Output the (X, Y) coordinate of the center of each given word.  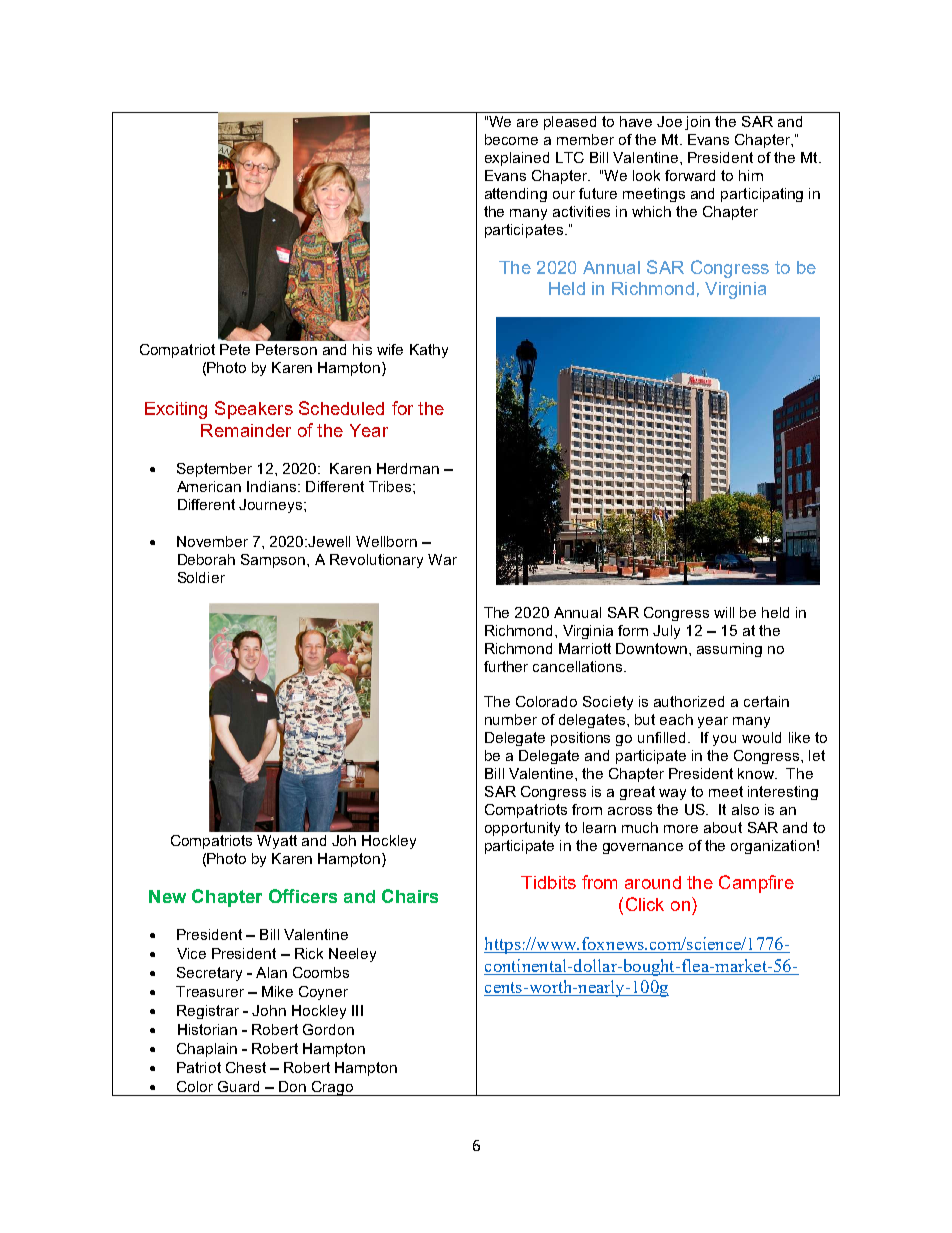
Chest (246, 1067)
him (751, 175)
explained (517, 159)
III (357, 1010)
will (724, 612)
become (511, 139)
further (506, 666)
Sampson (274, 561)
